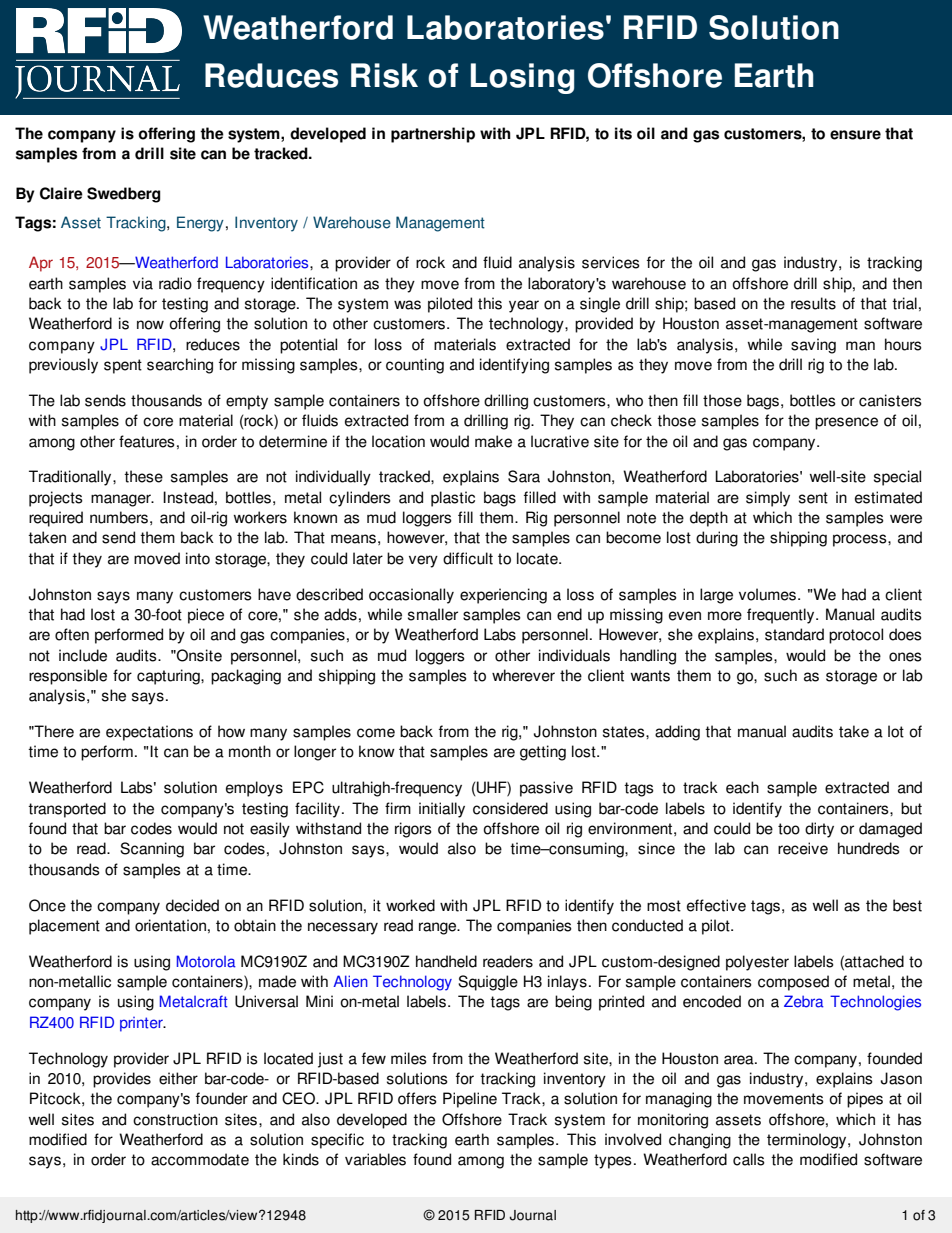 This image has width=952, height=1233. What do you see at coordinates (206, 616) in the image?
I see `piece` at bounding box center [206, 616].
